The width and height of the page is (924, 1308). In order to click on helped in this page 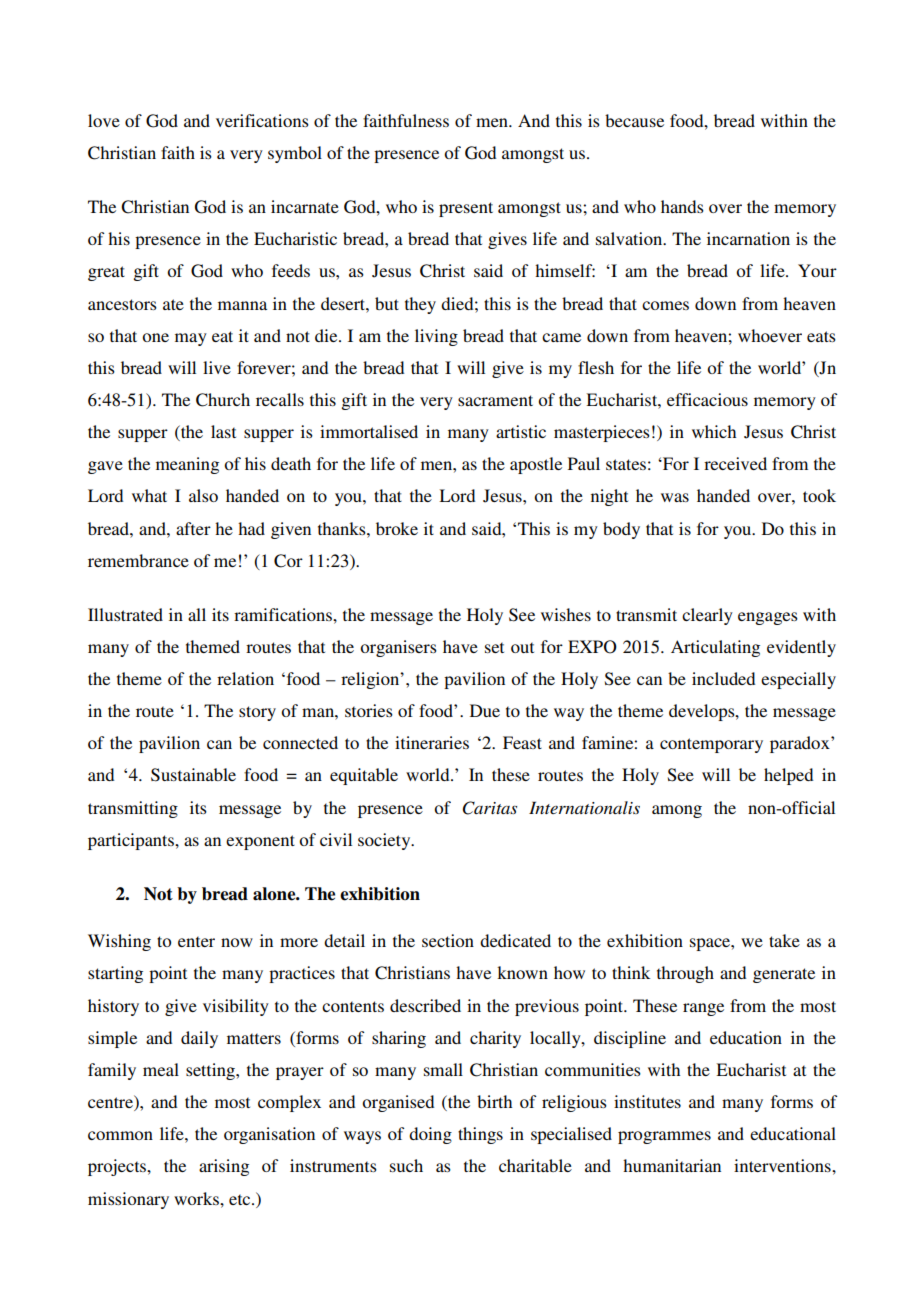, I will do `click(788, 776)`.
